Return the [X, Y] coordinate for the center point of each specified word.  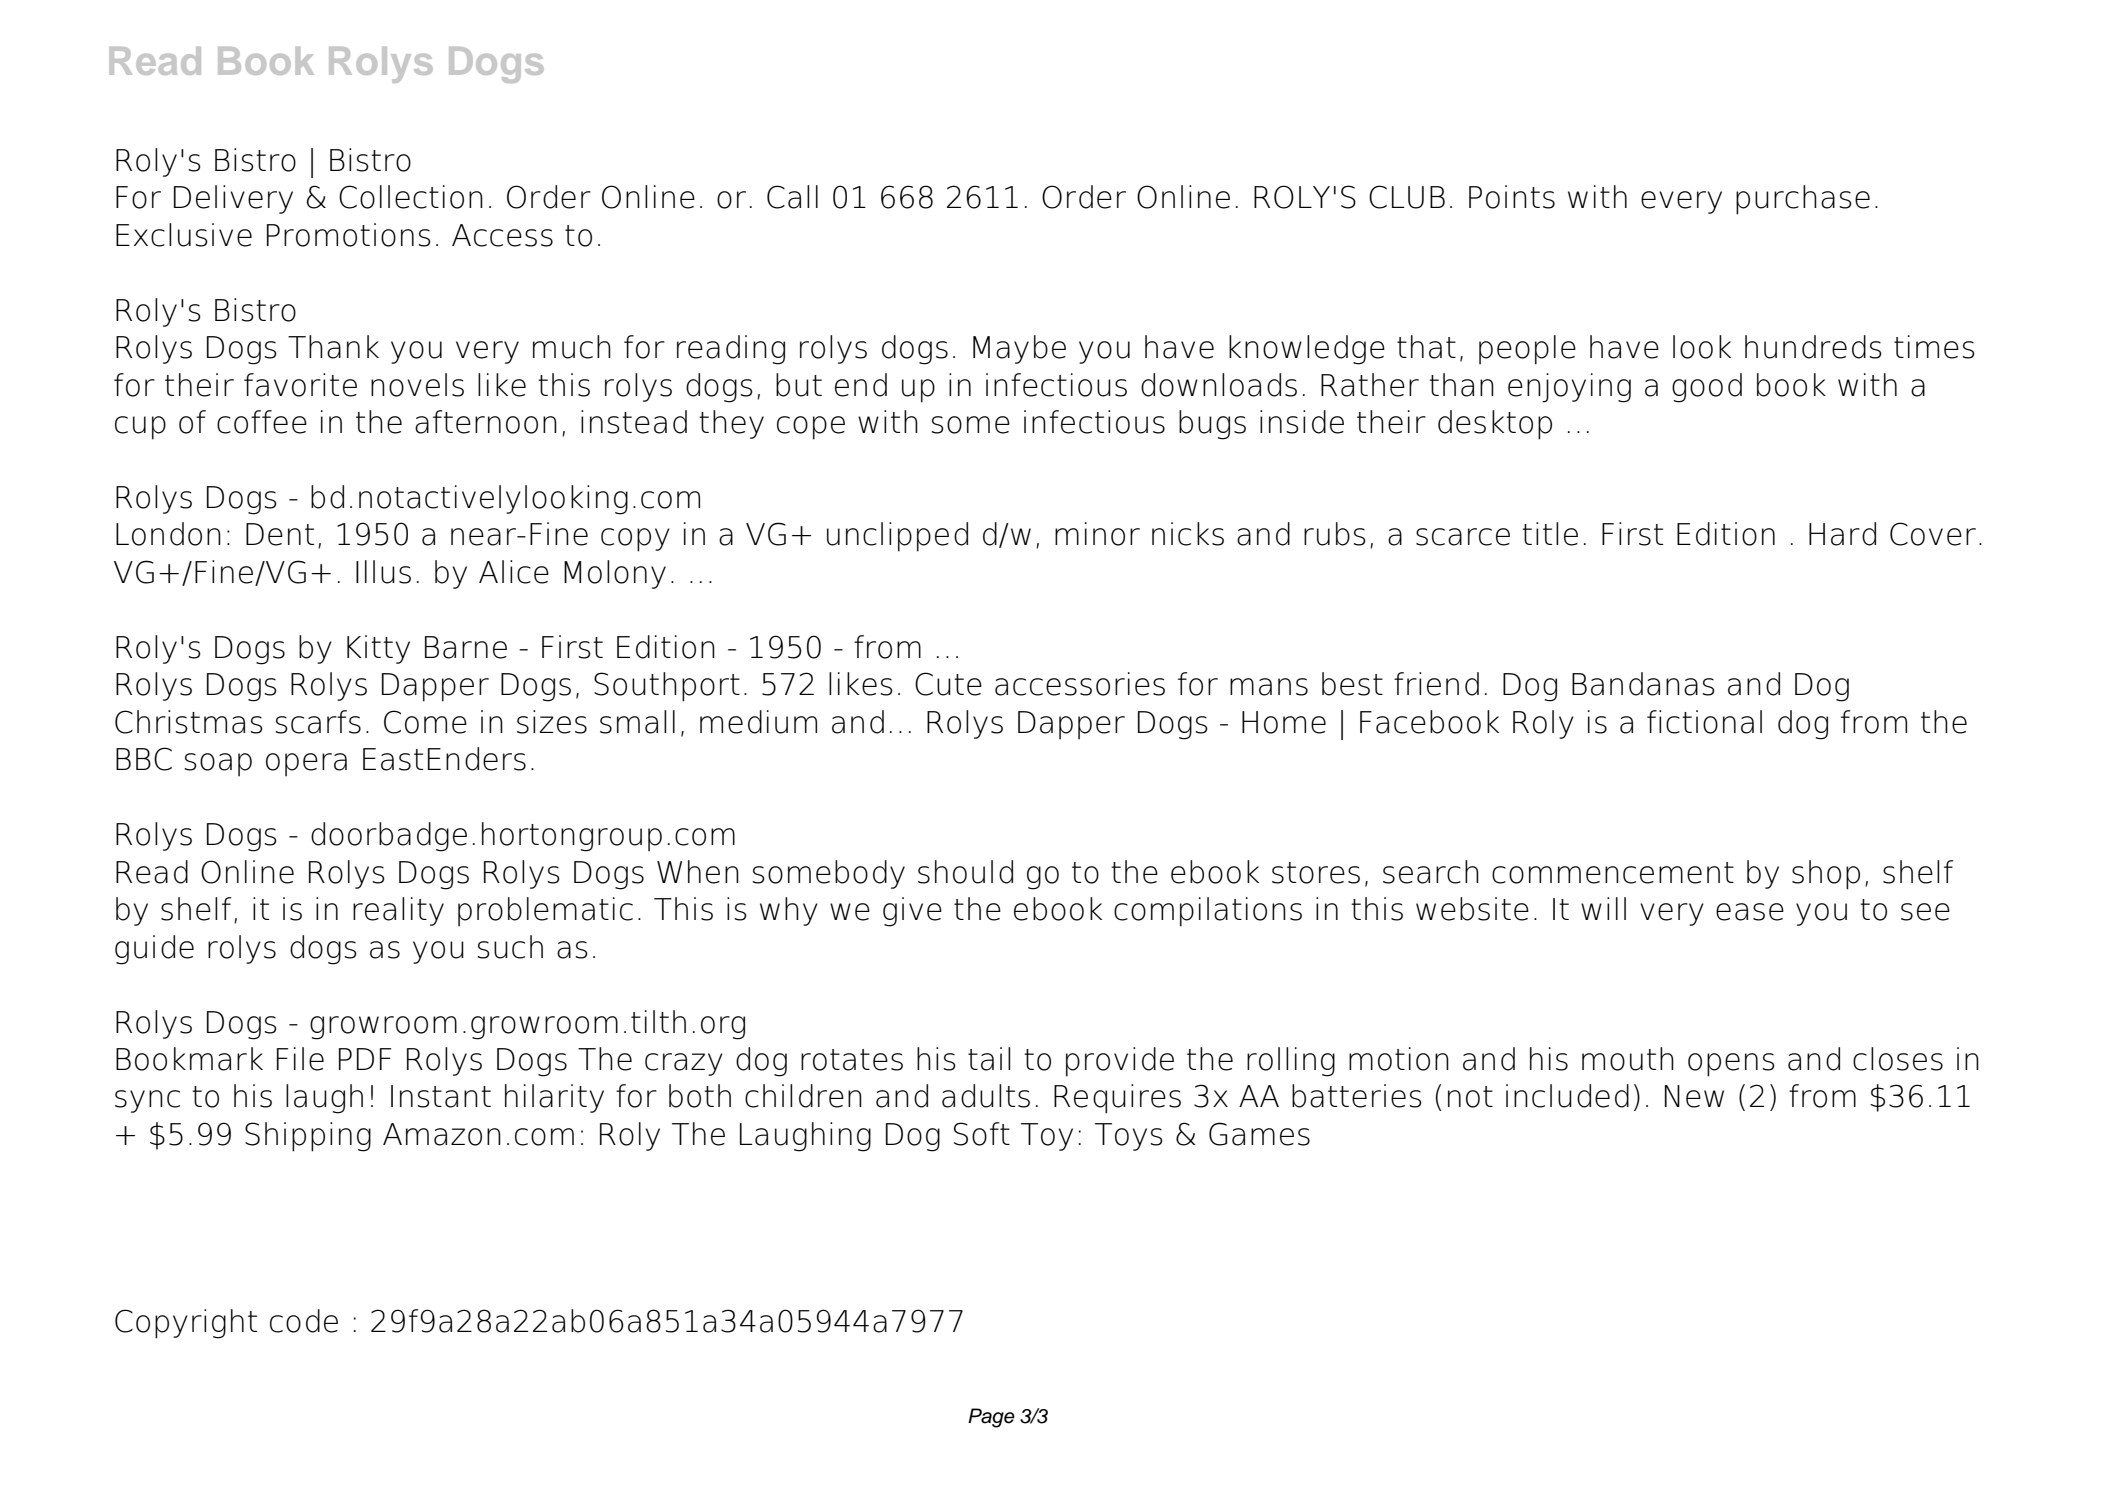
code [304, 1321]
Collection [411, 197]
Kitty [378, 649]
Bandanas [1643, 684]
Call [792, 197]
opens [1731, 1065]
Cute [948, 684]
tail [989, 1059]
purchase [1803, 200]
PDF [365, 1059]
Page [991, 1418]
